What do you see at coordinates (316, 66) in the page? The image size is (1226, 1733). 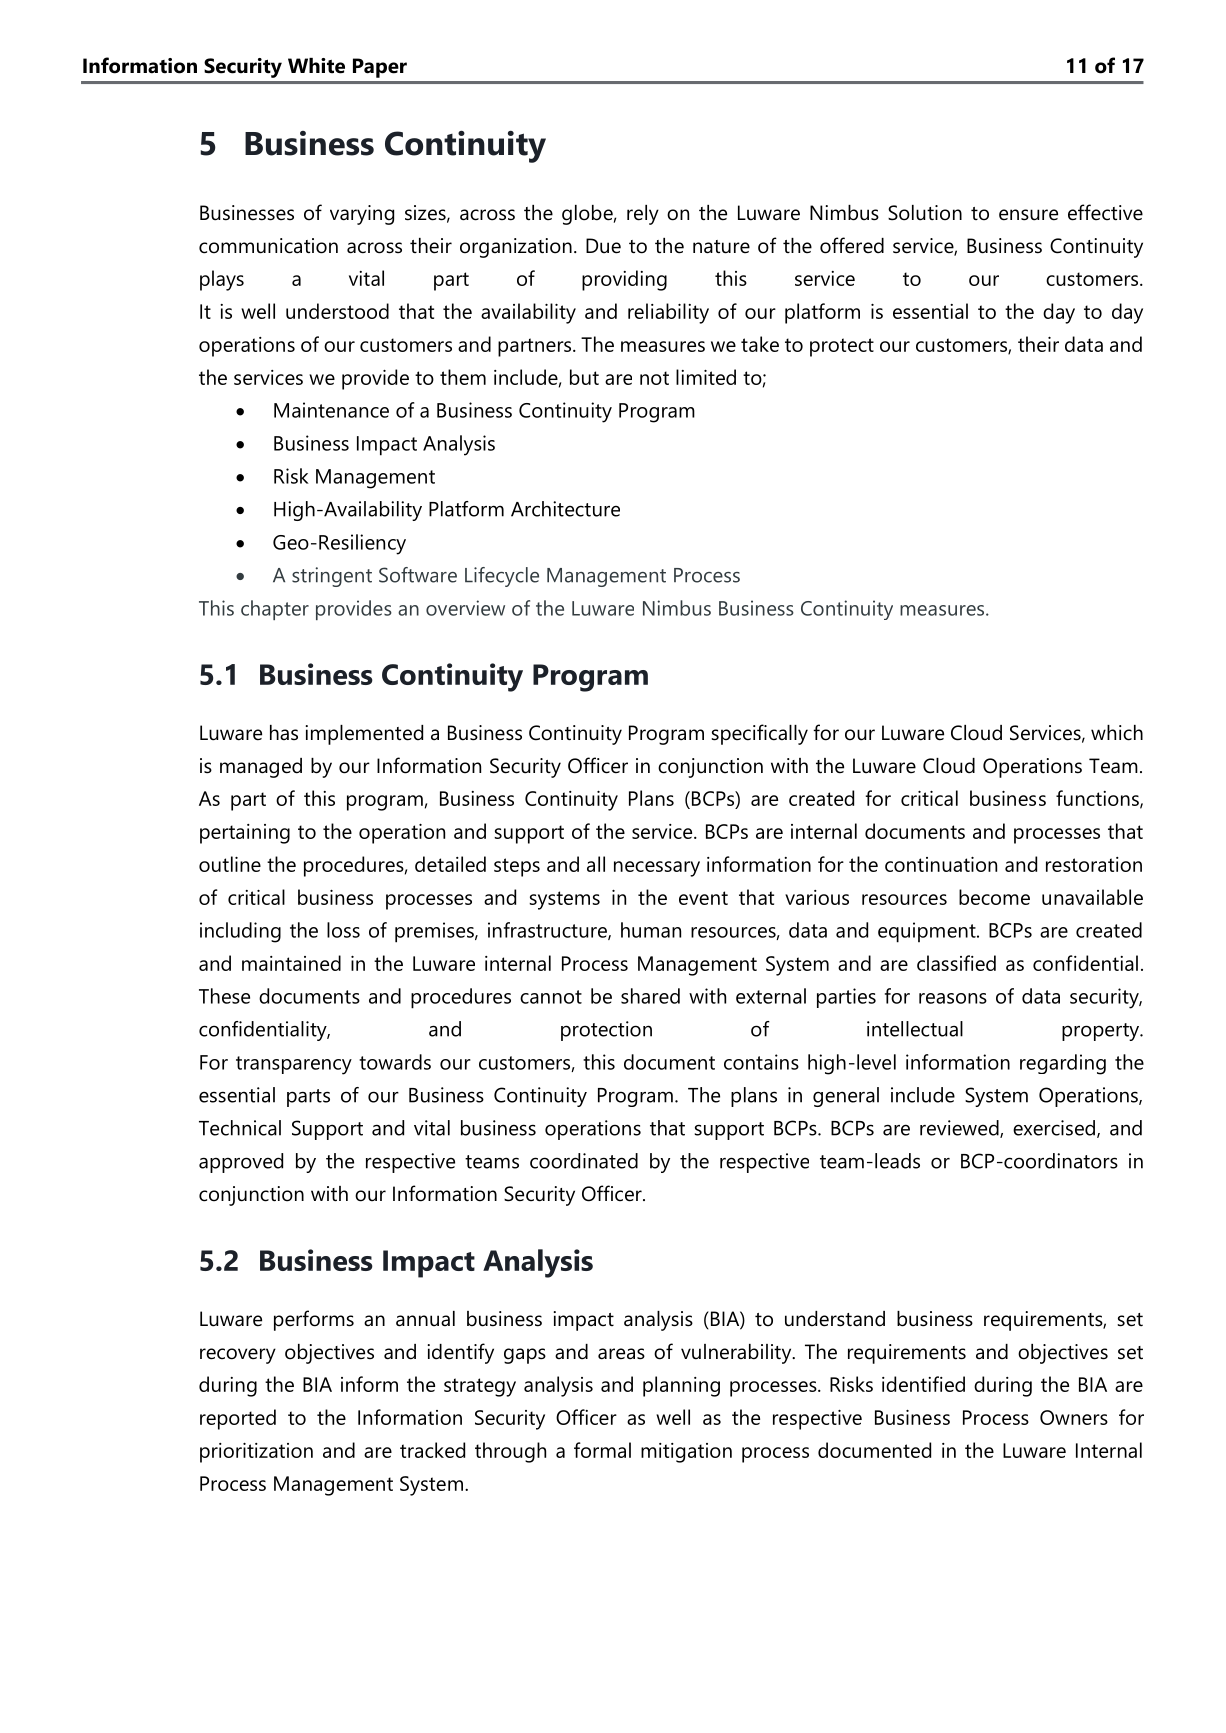 I see `White` at bounding box center [316, 66].
